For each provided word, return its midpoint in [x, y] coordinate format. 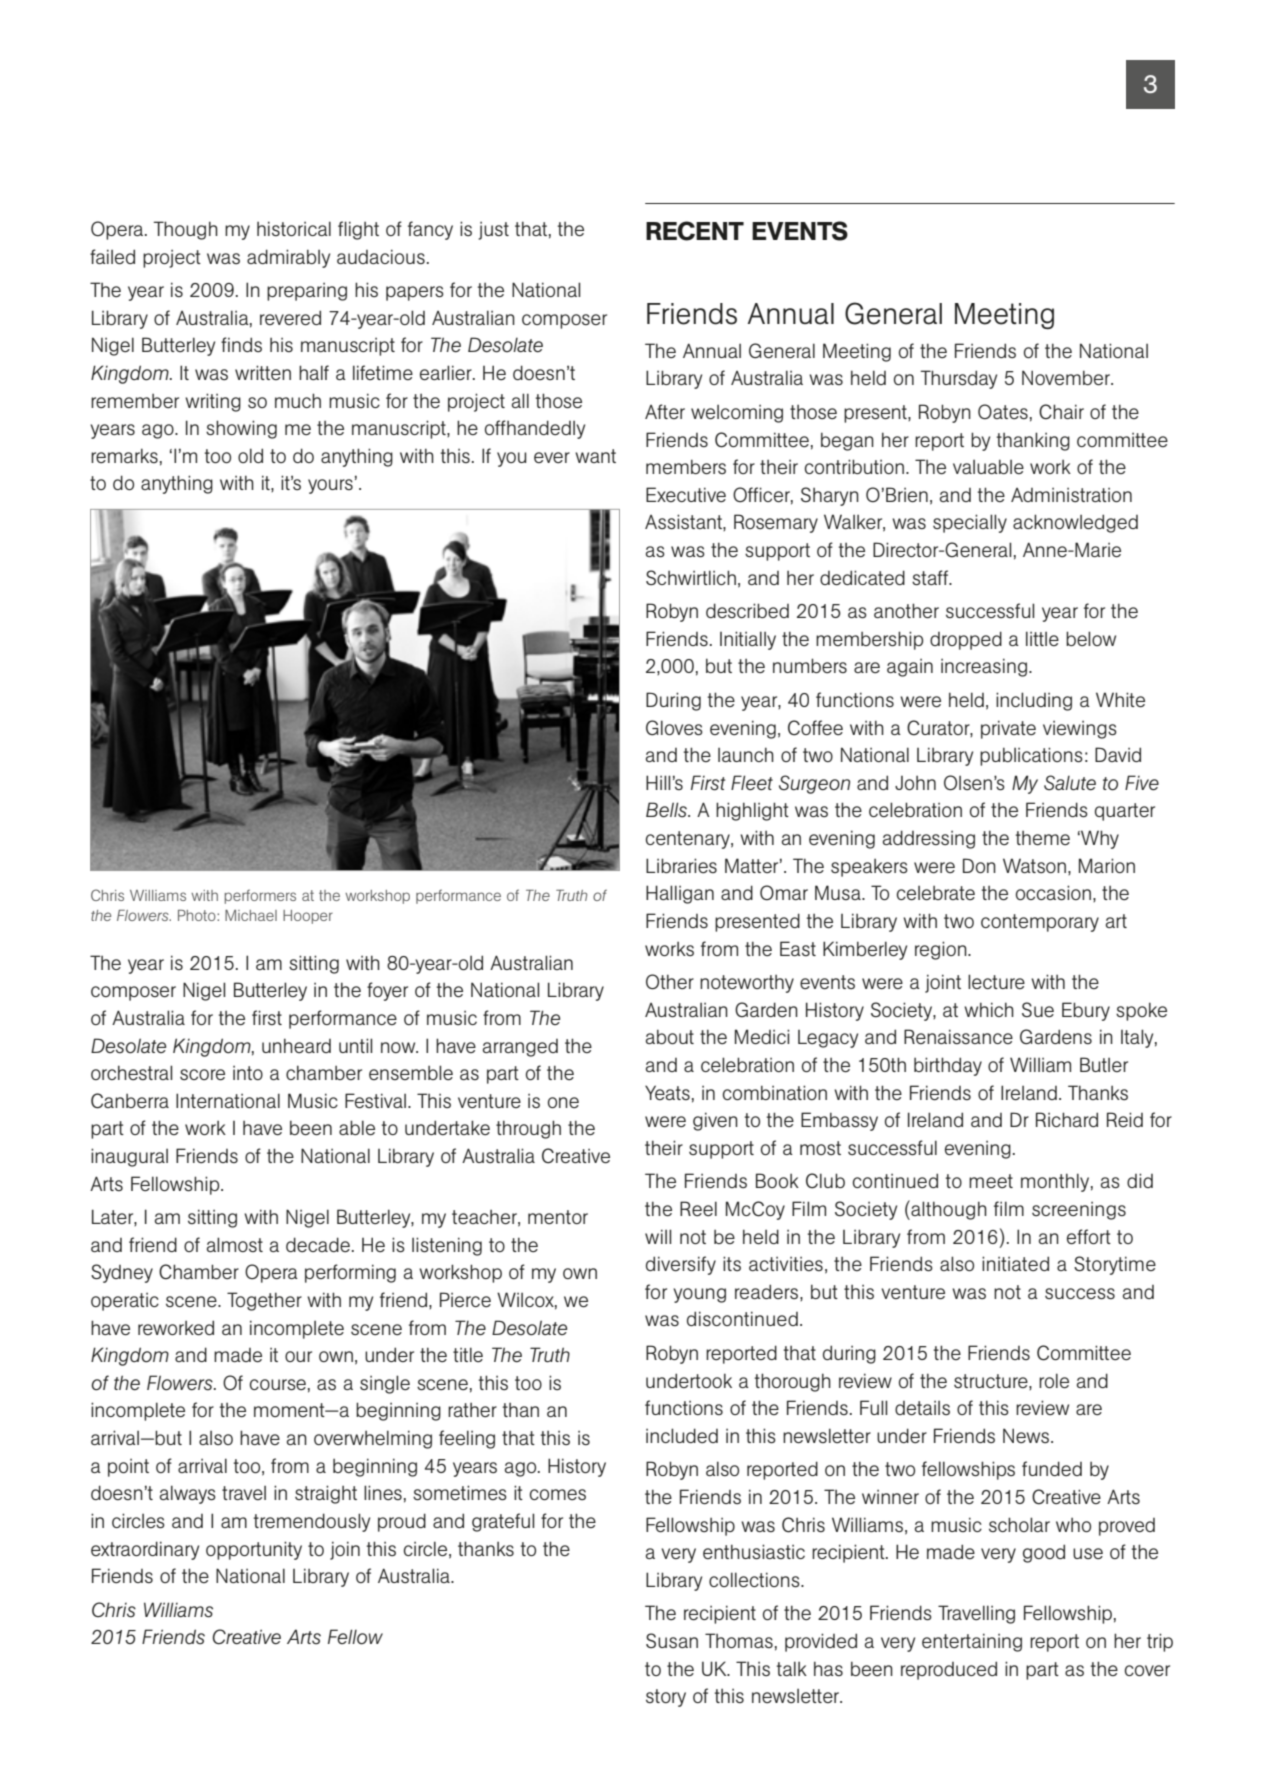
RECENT [695, 231]
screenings [1079, 1211]
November [1067, 377]
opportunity [254, 1550]
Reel [698, 1208]
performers [260, 896]
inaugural [129, 1157]
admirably [288, 258]
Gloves [674, 728]
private [1008, 729]
